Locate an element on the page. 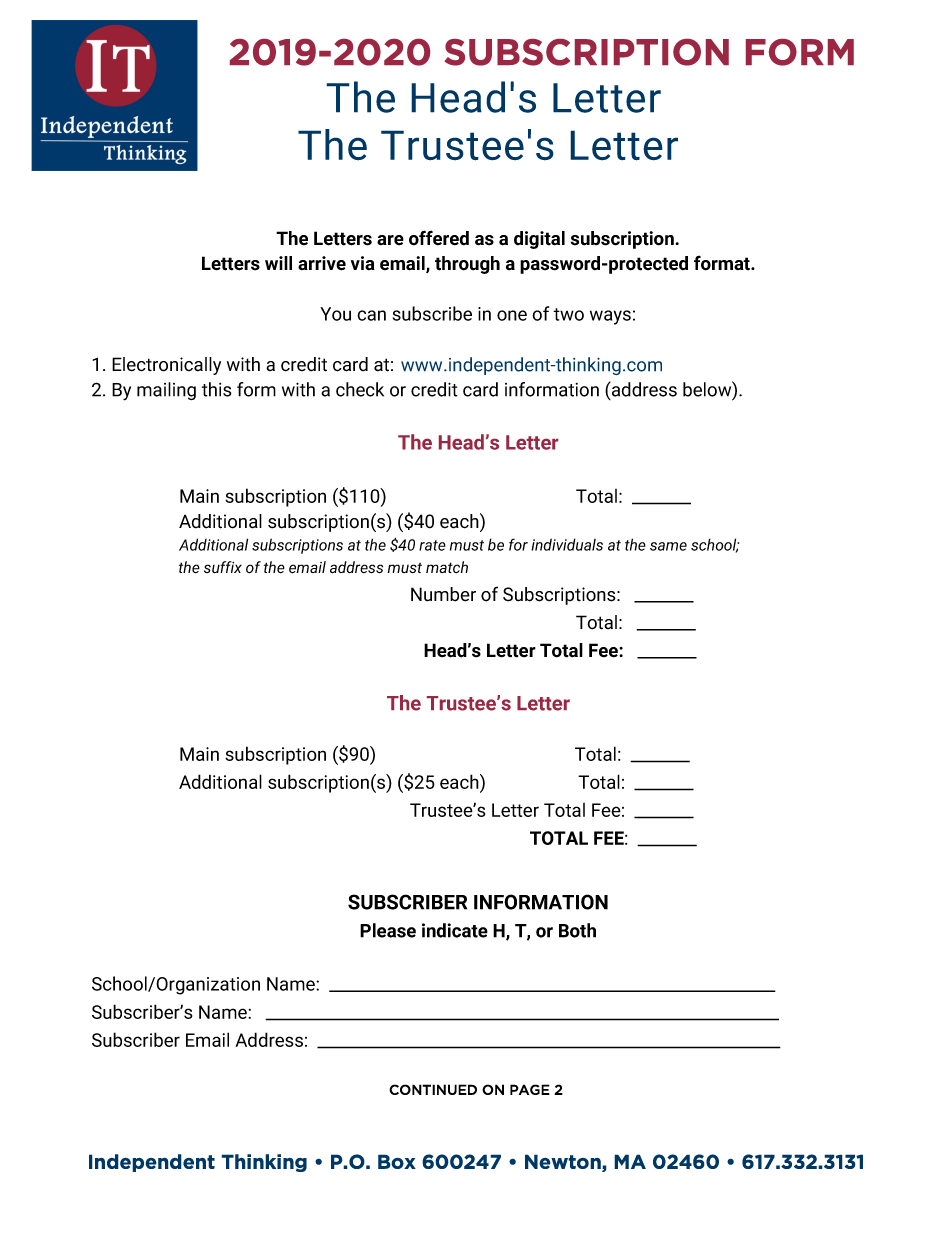  rate is located at coordinates (432, 545).
